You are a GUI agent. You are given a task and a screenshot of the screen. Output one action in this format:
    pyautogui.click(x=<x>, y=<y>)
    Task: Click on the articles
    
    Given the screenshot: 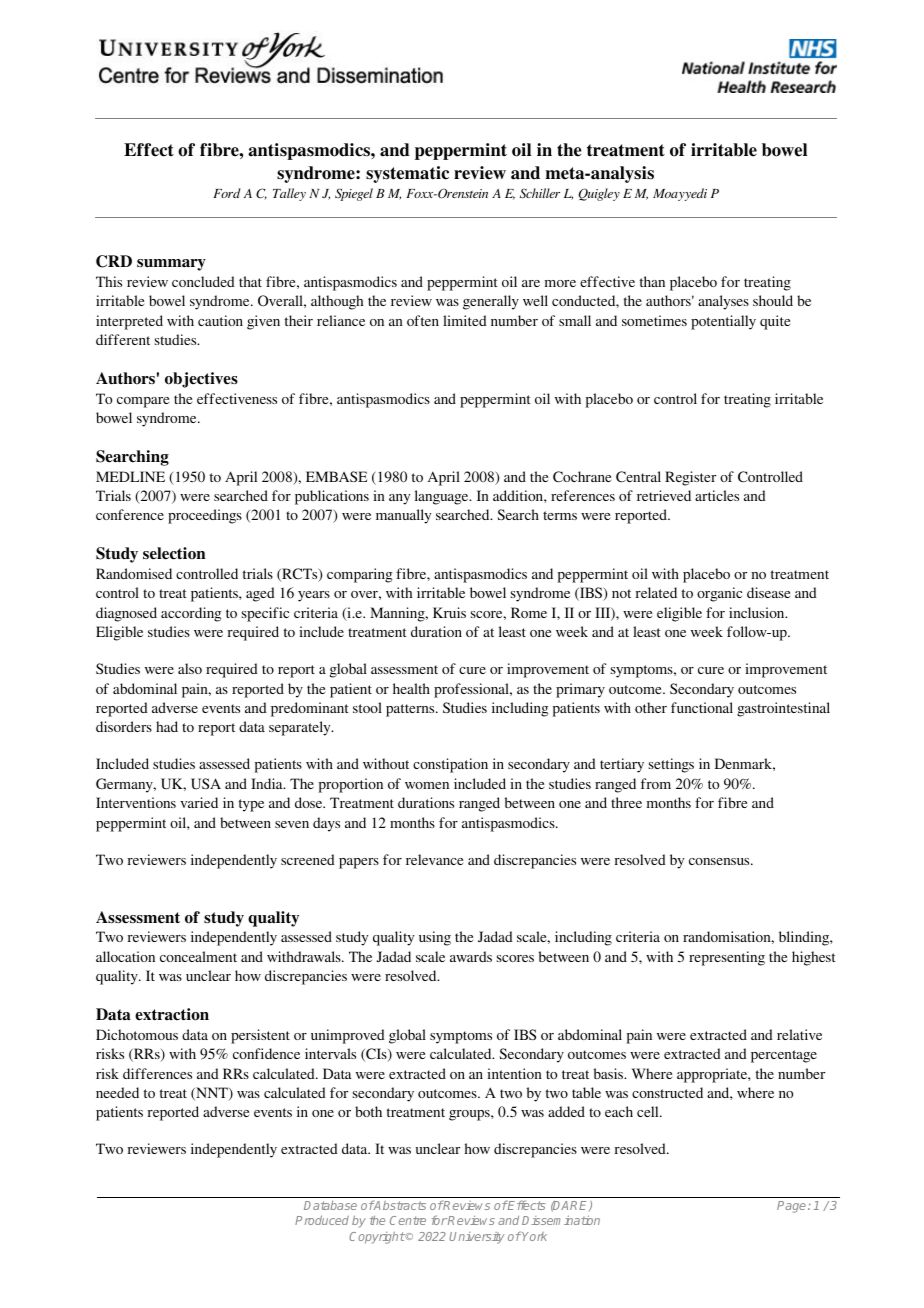 What is the action you would take?
    pyautogui.click(x=717, y=495)
